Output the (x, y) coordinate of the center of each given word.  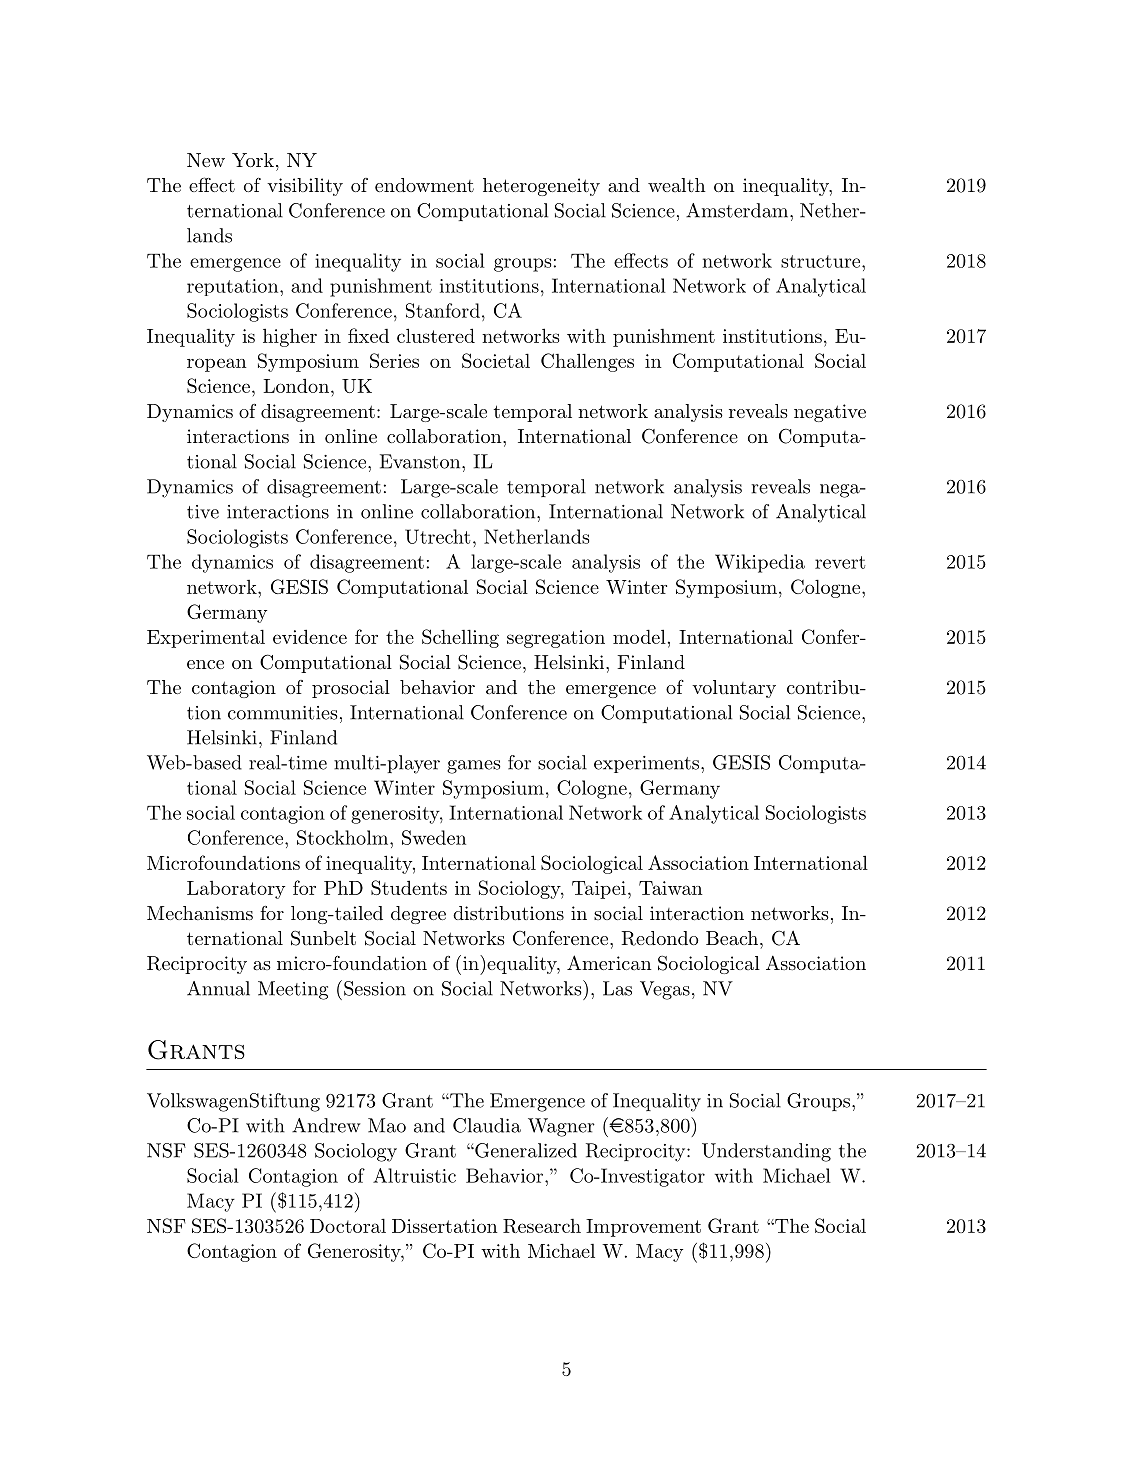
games (474, 767)
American (609, 962)
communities (283, 713)
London (296, 385)
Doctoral (348, 1225)
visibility (305, 187)
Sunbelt (323, 938)
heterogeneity (541, 187)
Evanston (421, 461)
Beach (732, 938)
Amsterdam (737, 210)
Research (542, 1226)
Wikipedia (760, 563)
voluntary (734, 689)
